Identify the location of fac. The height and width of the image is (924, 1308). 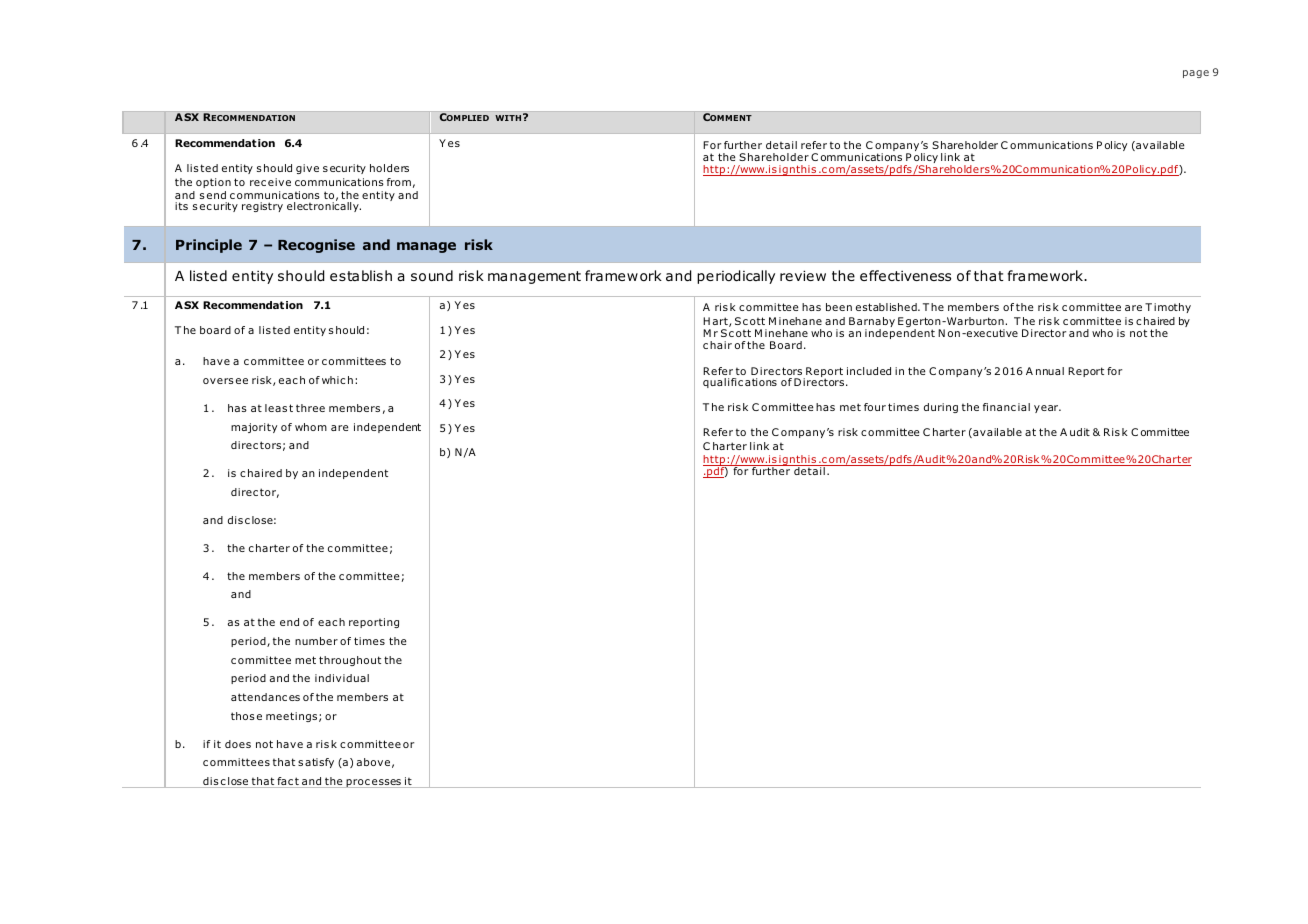
(284, 782).
